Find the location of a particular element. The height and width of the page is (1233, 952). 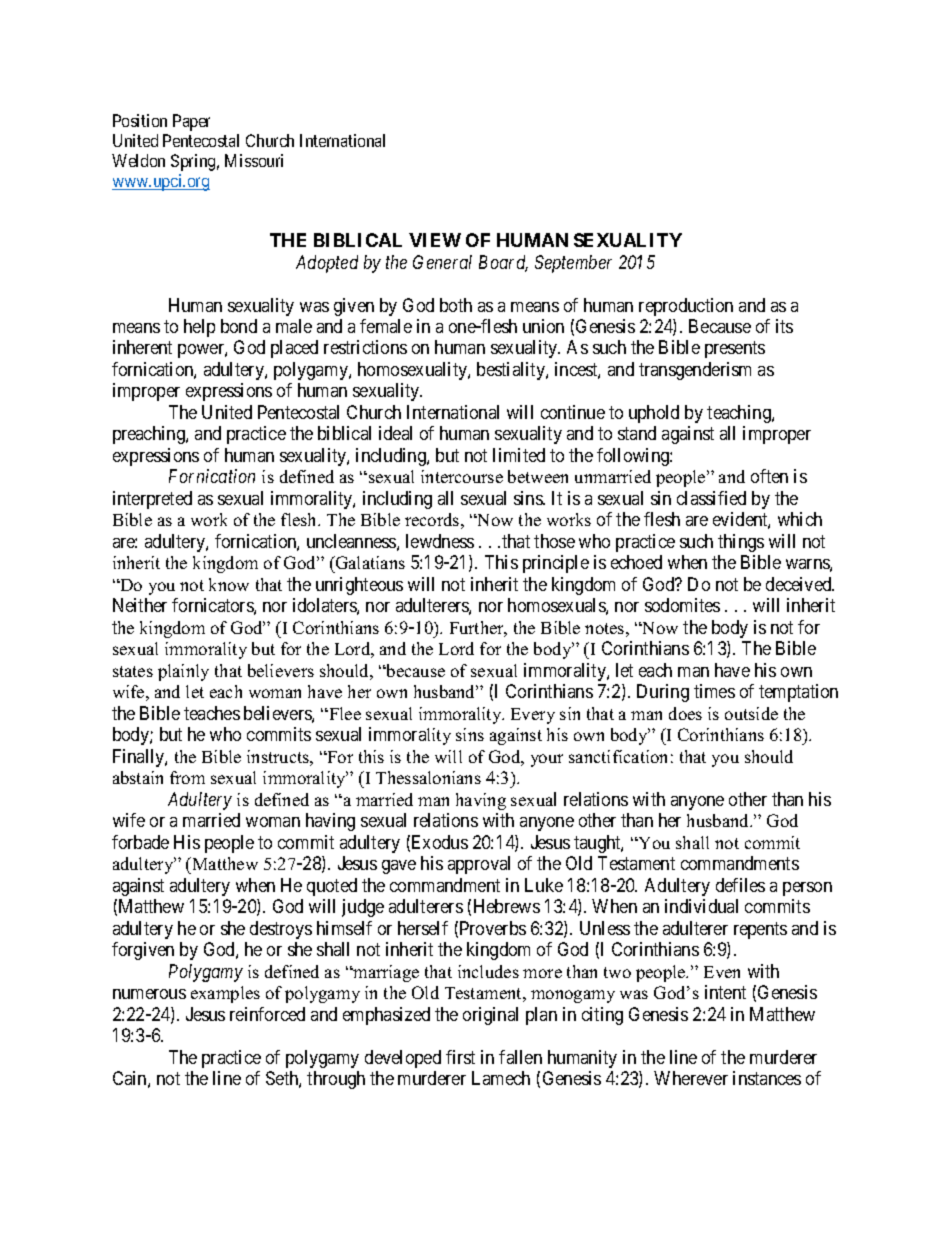

Every is located at coordinates (533, 716).
